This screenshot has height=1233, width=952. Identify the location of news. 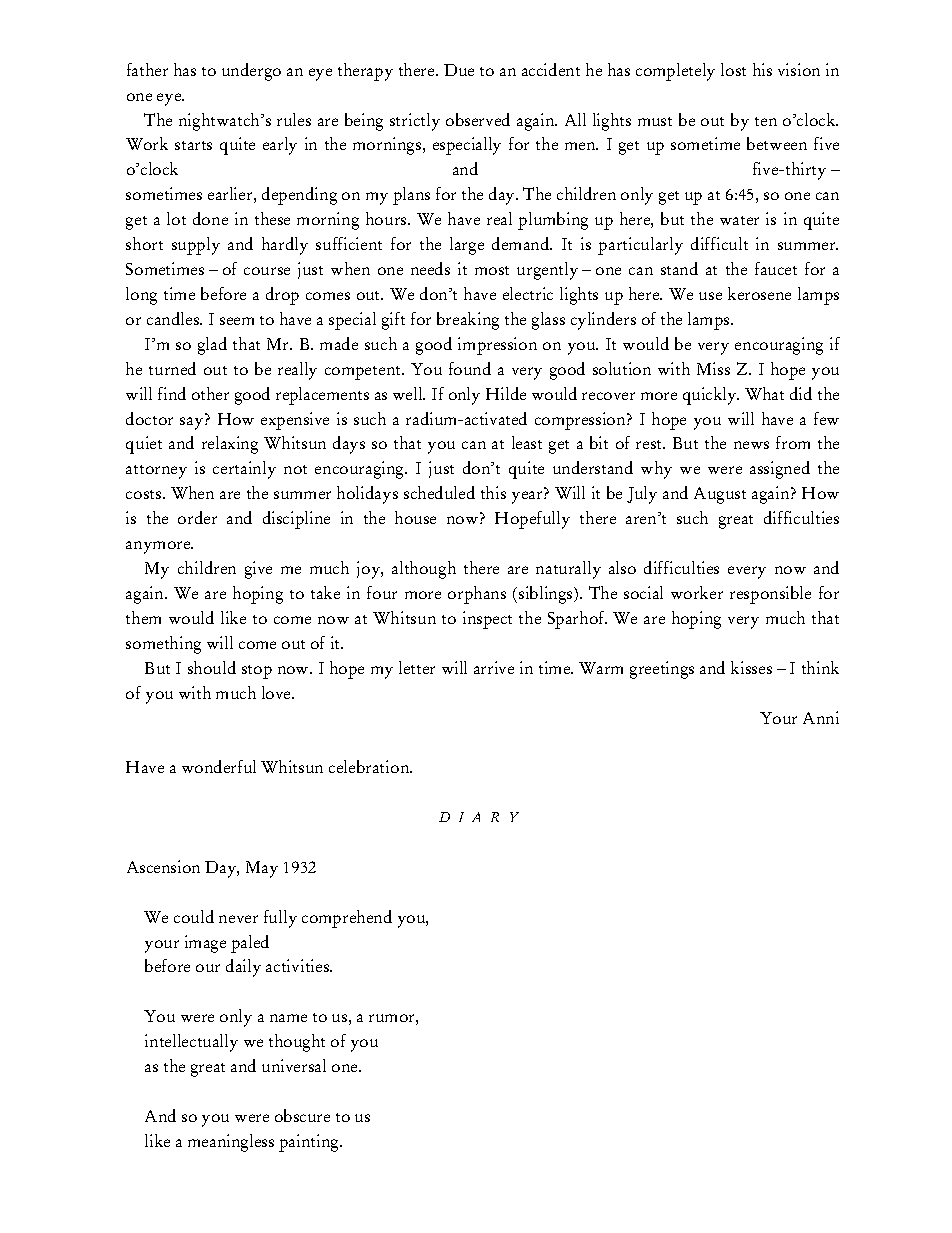
(751, 445).
